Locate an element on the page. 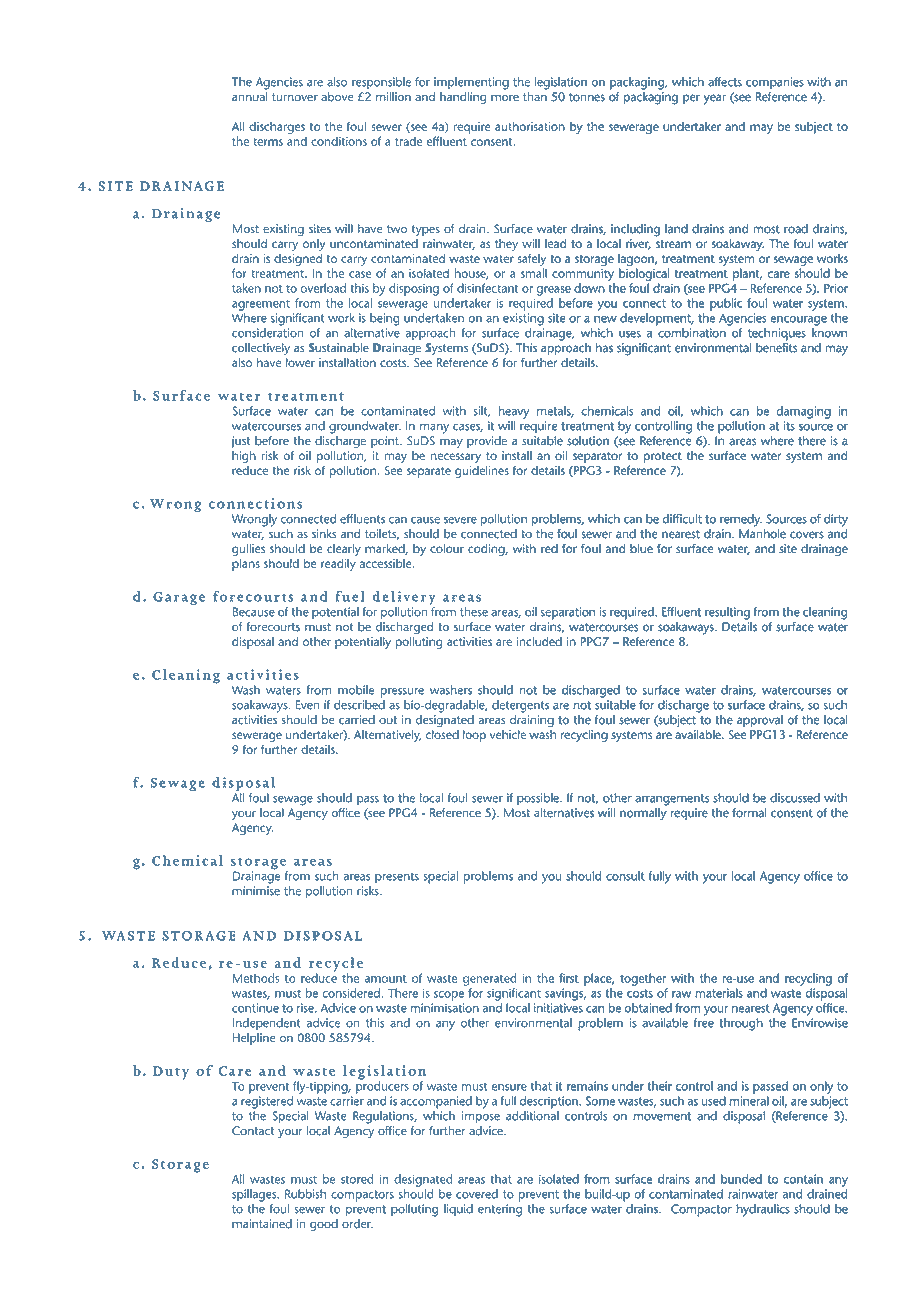 This page has height=1307, width=924. entering is located at coordinates (500, 1210).
